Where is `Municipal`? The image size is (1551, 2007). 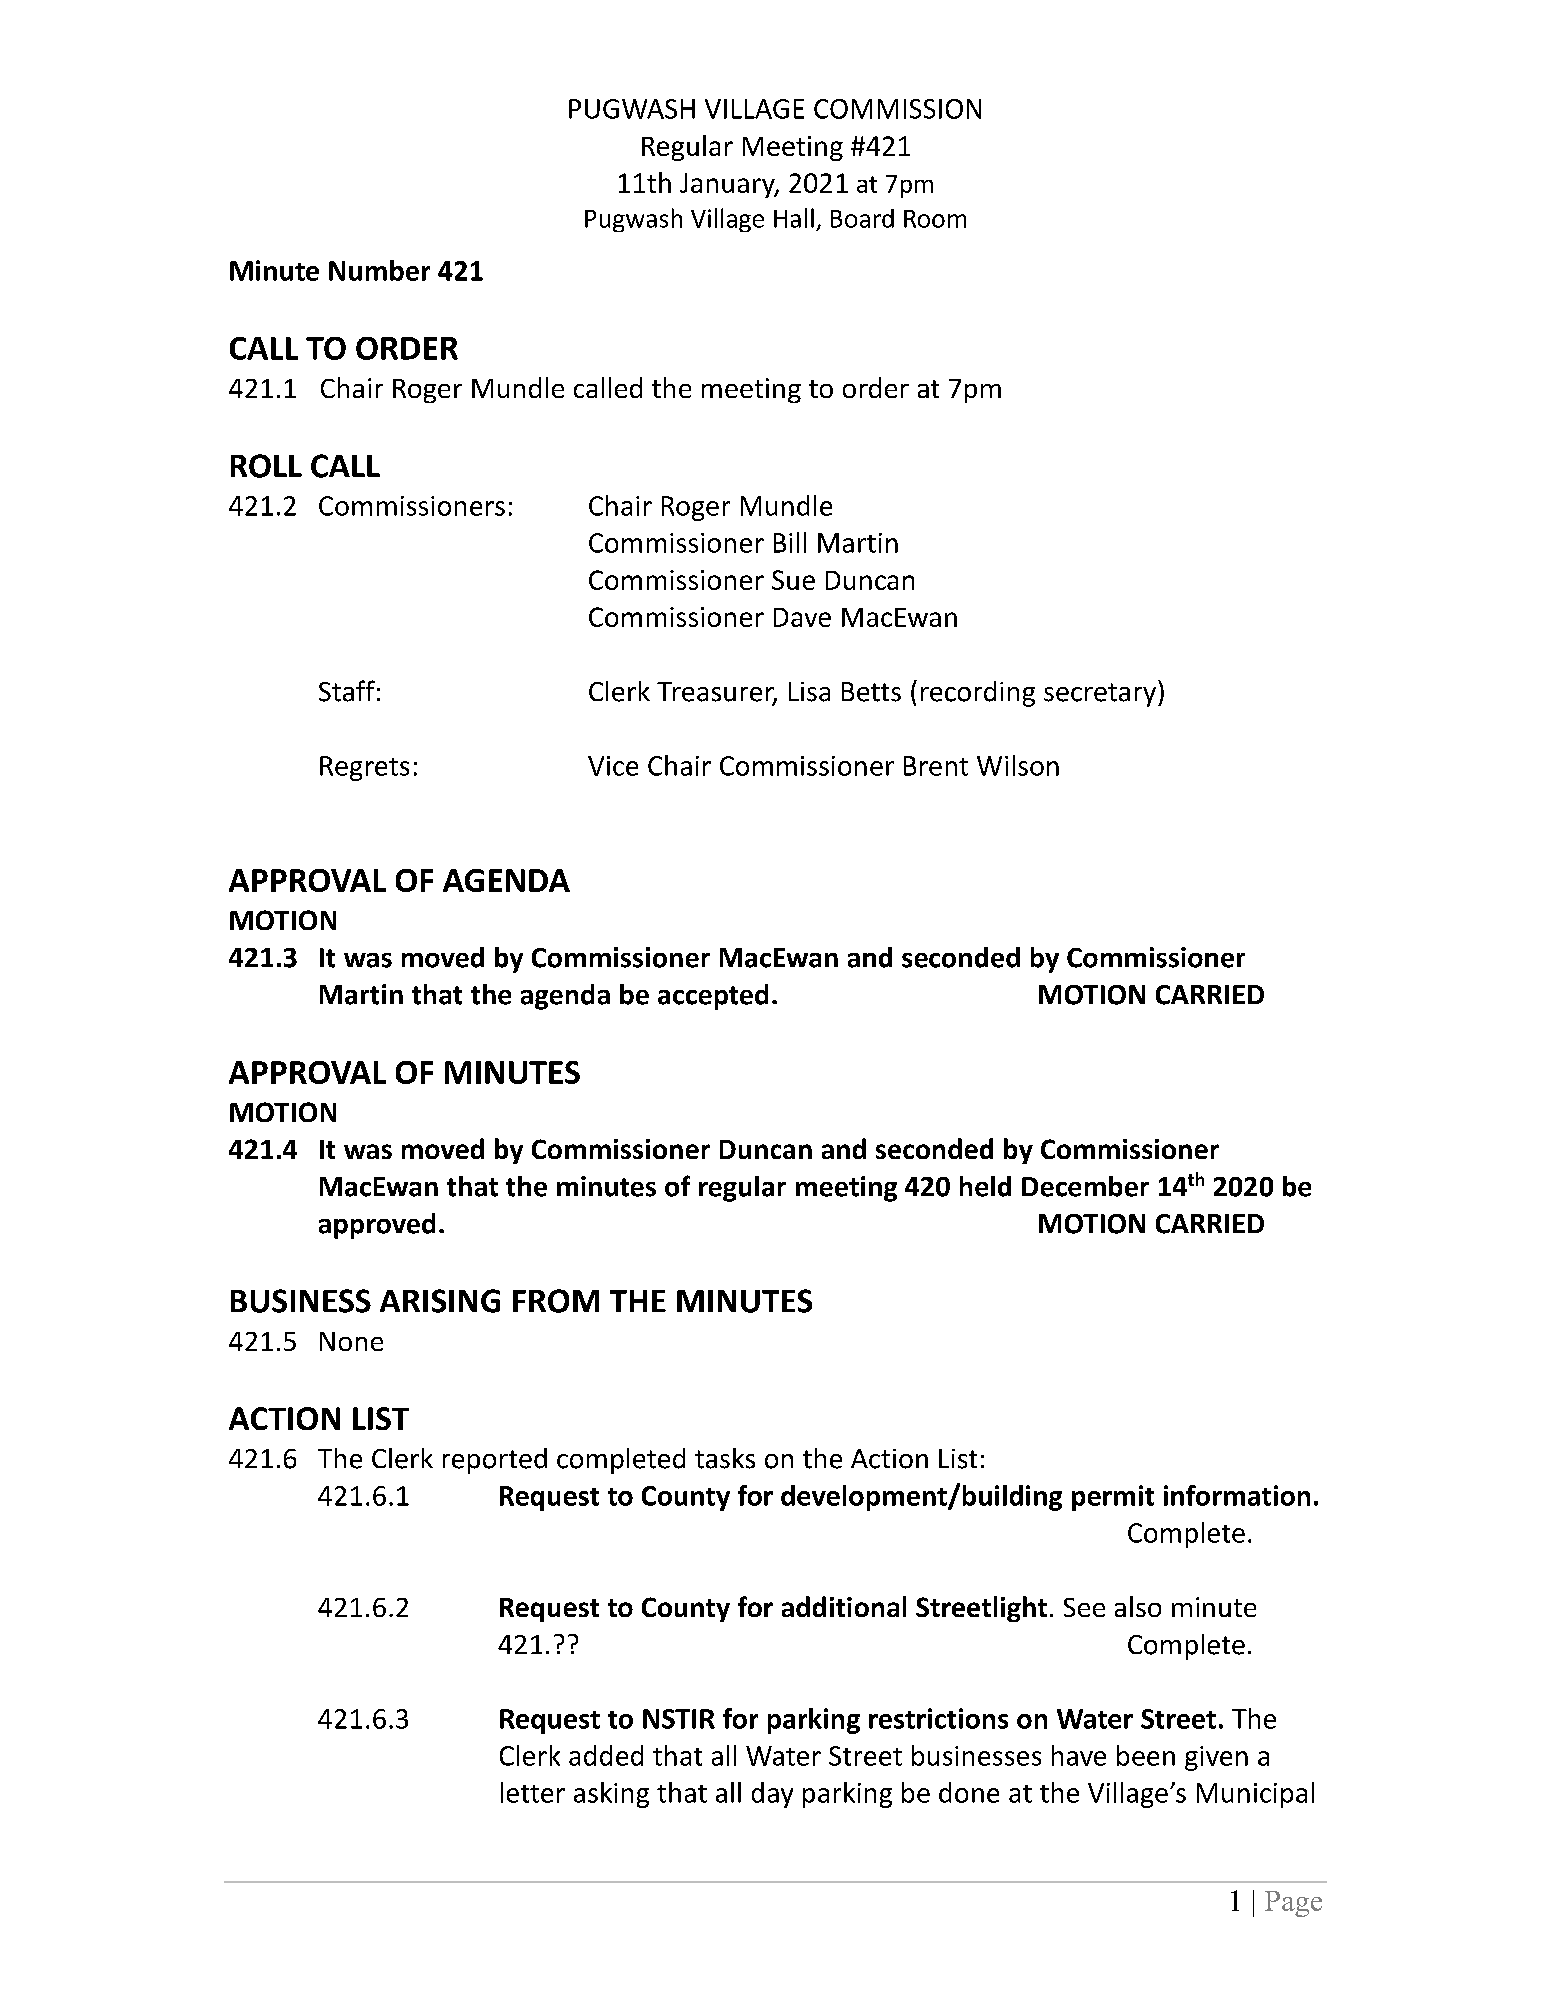 Municipal is located at coordinates (1255, 1795).
